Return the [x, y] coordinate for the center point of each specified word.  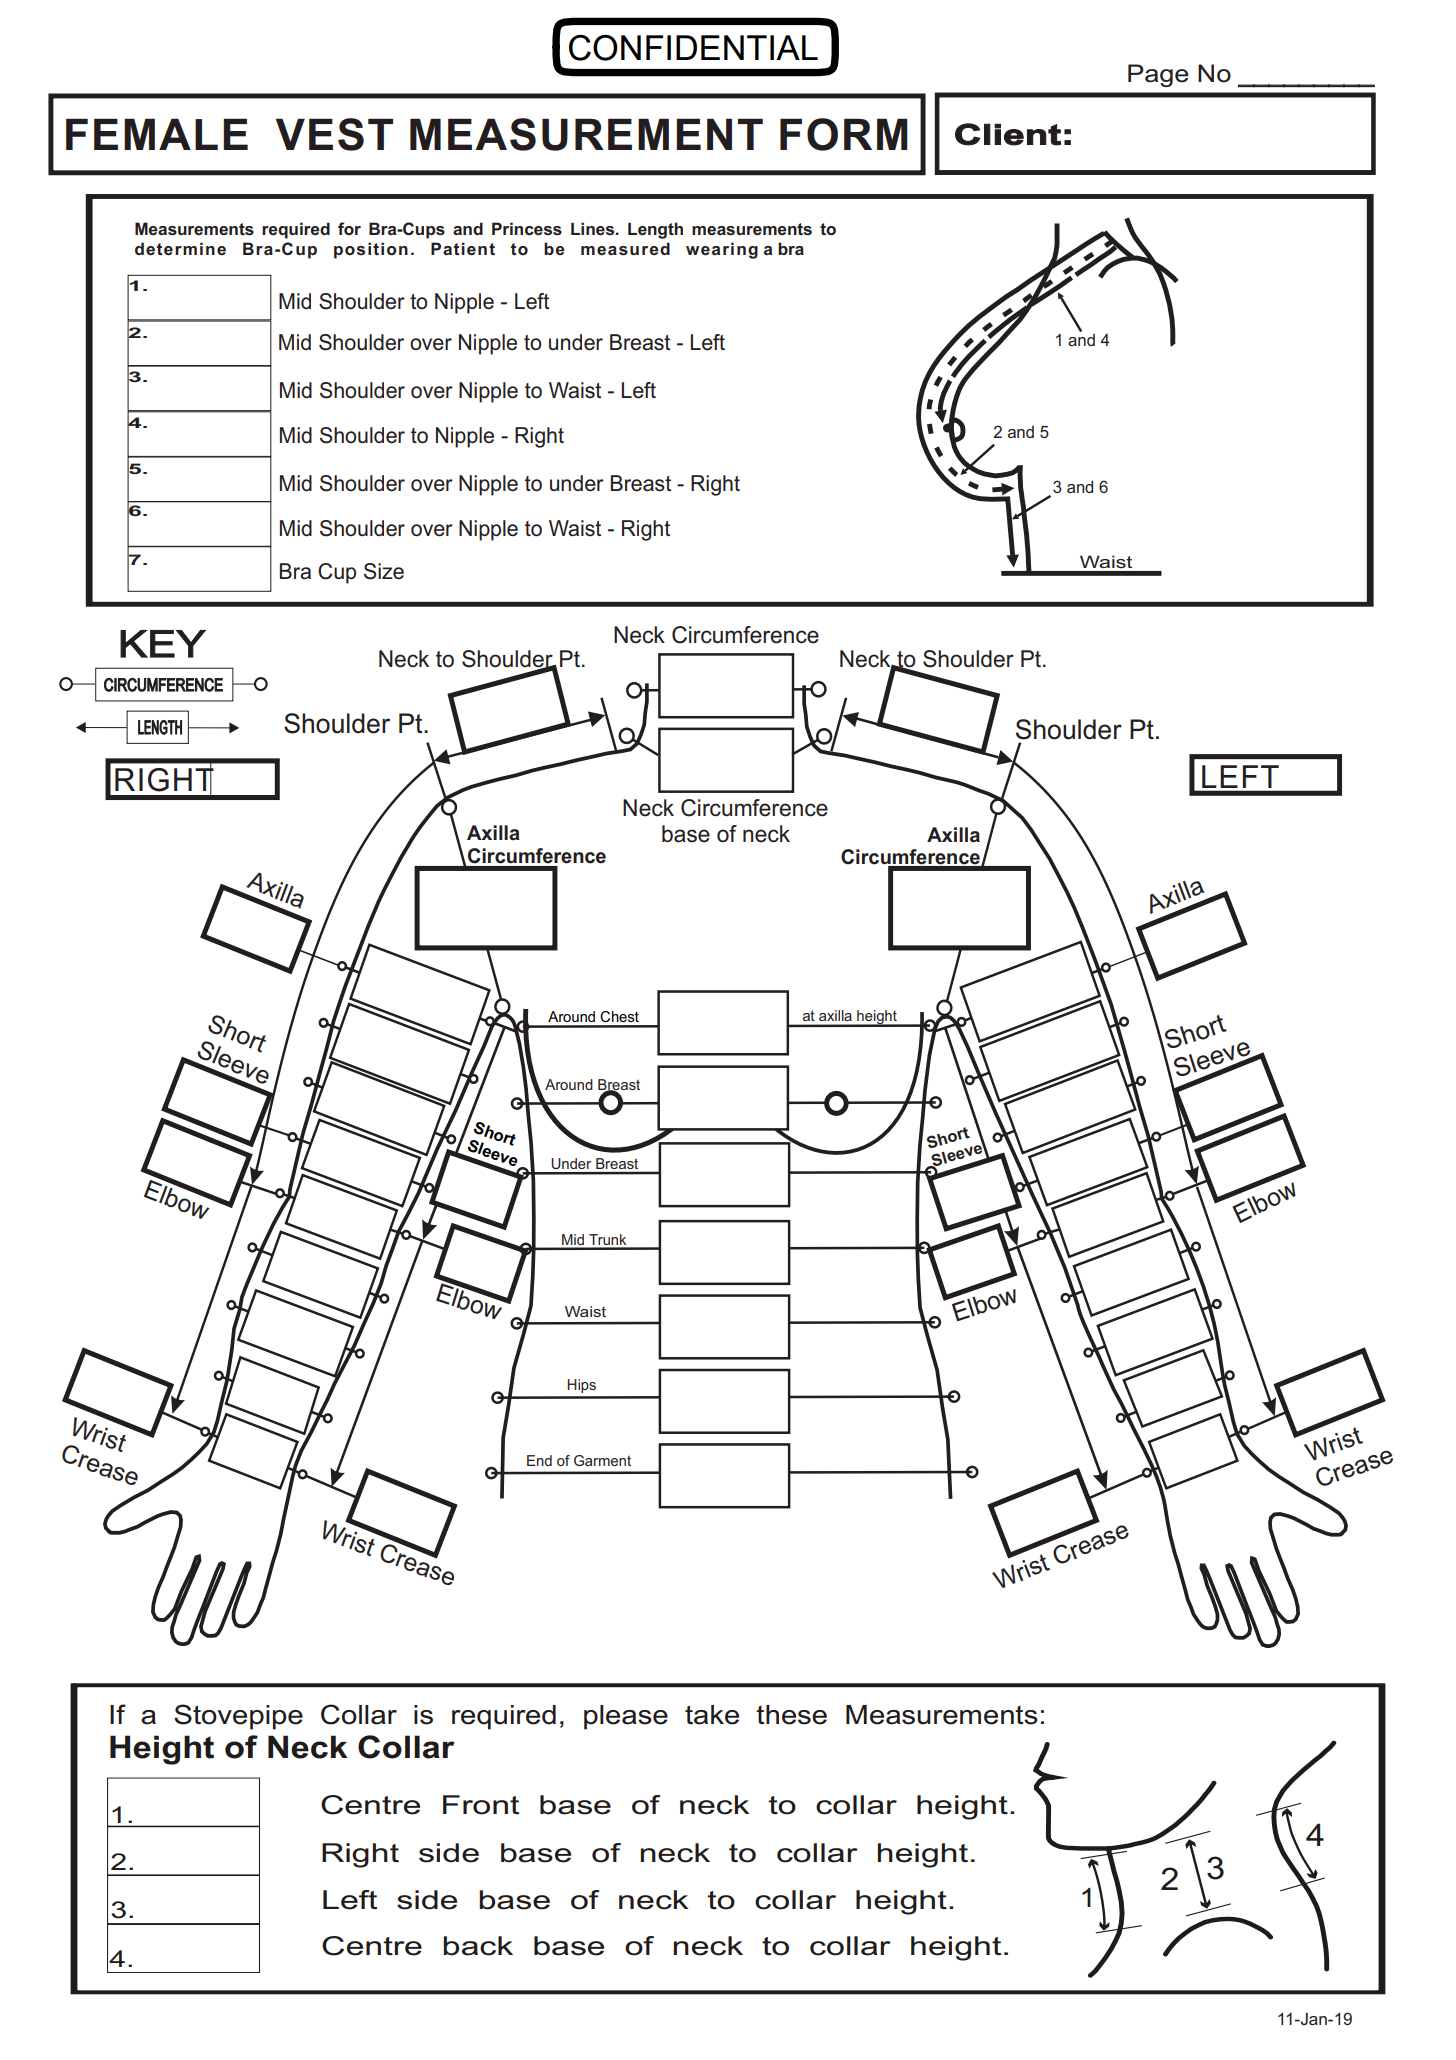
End [539, 1460]
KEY [163, 644]
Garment [602, 1460]
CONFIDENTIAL [693, 48]
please [626, 1717]
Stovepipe [238, 1717]
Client [1008, 134]
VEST [334, 134]
